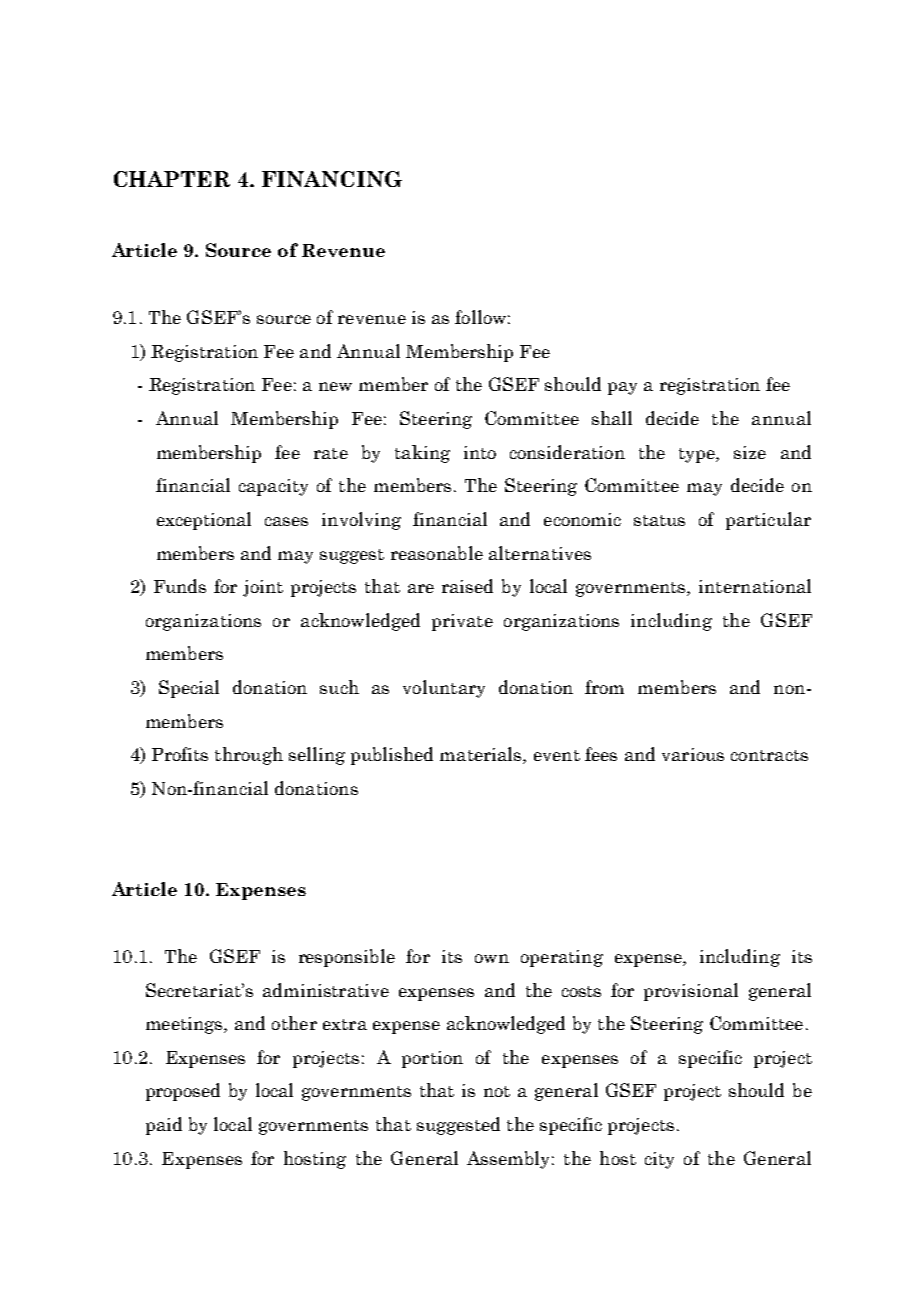 The image size is (924, 1308). I want to click on provisional, so click(691, 992).
